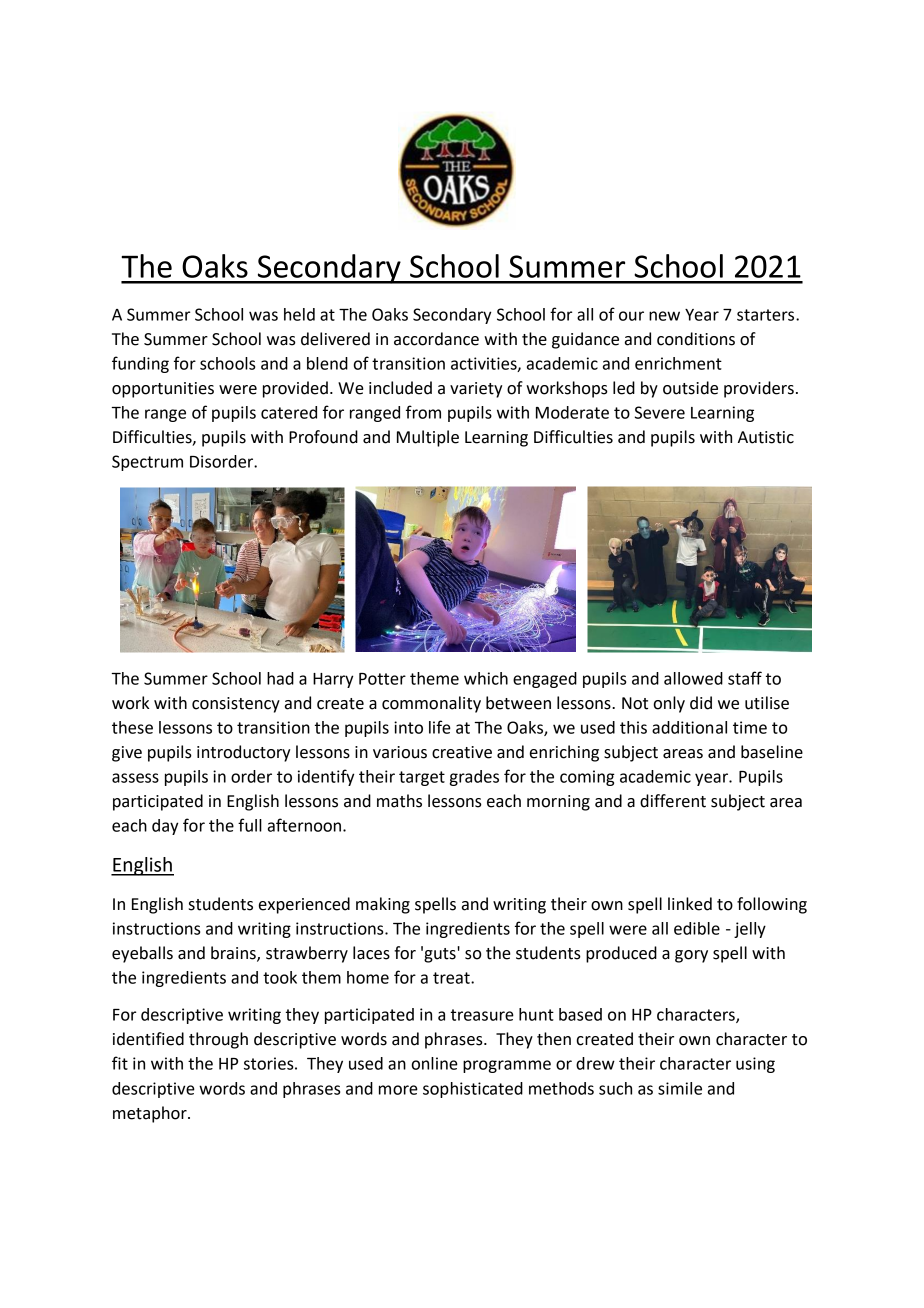 Image resolution: width=924 pixels, height=1308 pixels. I want to click on eyeballs, so click(142, 954).
